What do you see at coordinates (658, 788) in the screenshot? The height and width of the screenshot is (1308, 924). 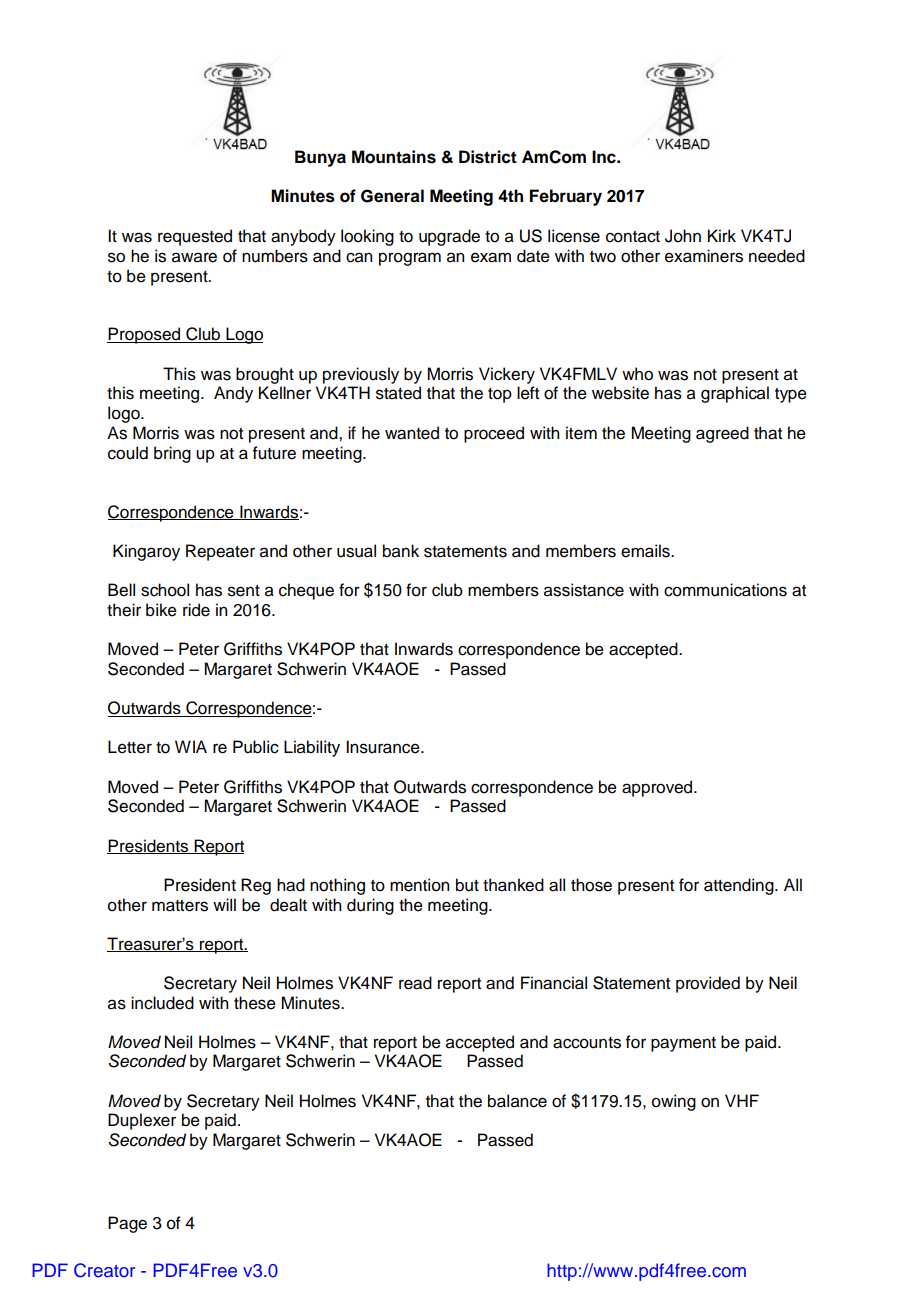 I see `approved` at bounding box center [658, 788].
